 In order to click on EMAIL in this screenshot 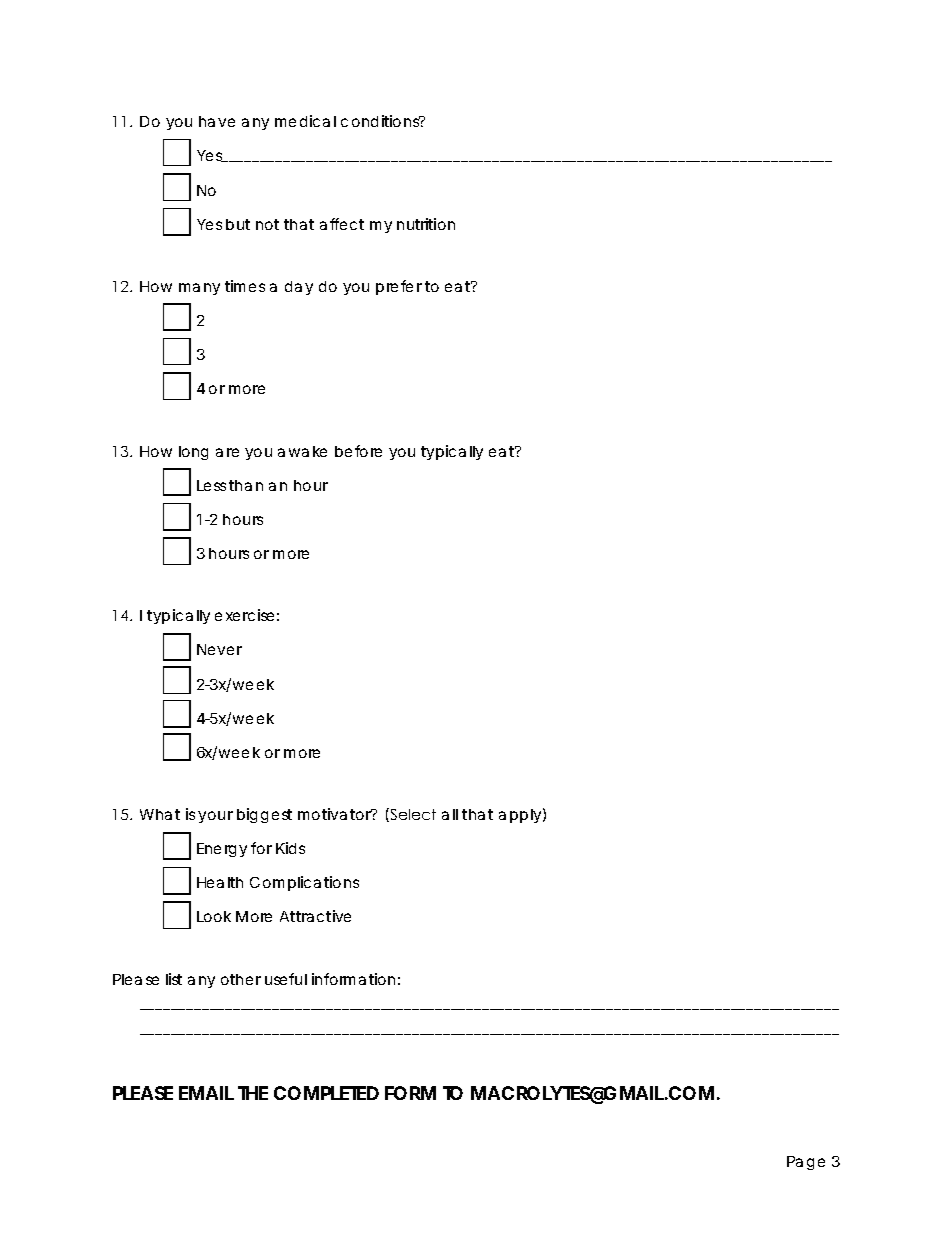, I will do `click(206, 1093)`.
